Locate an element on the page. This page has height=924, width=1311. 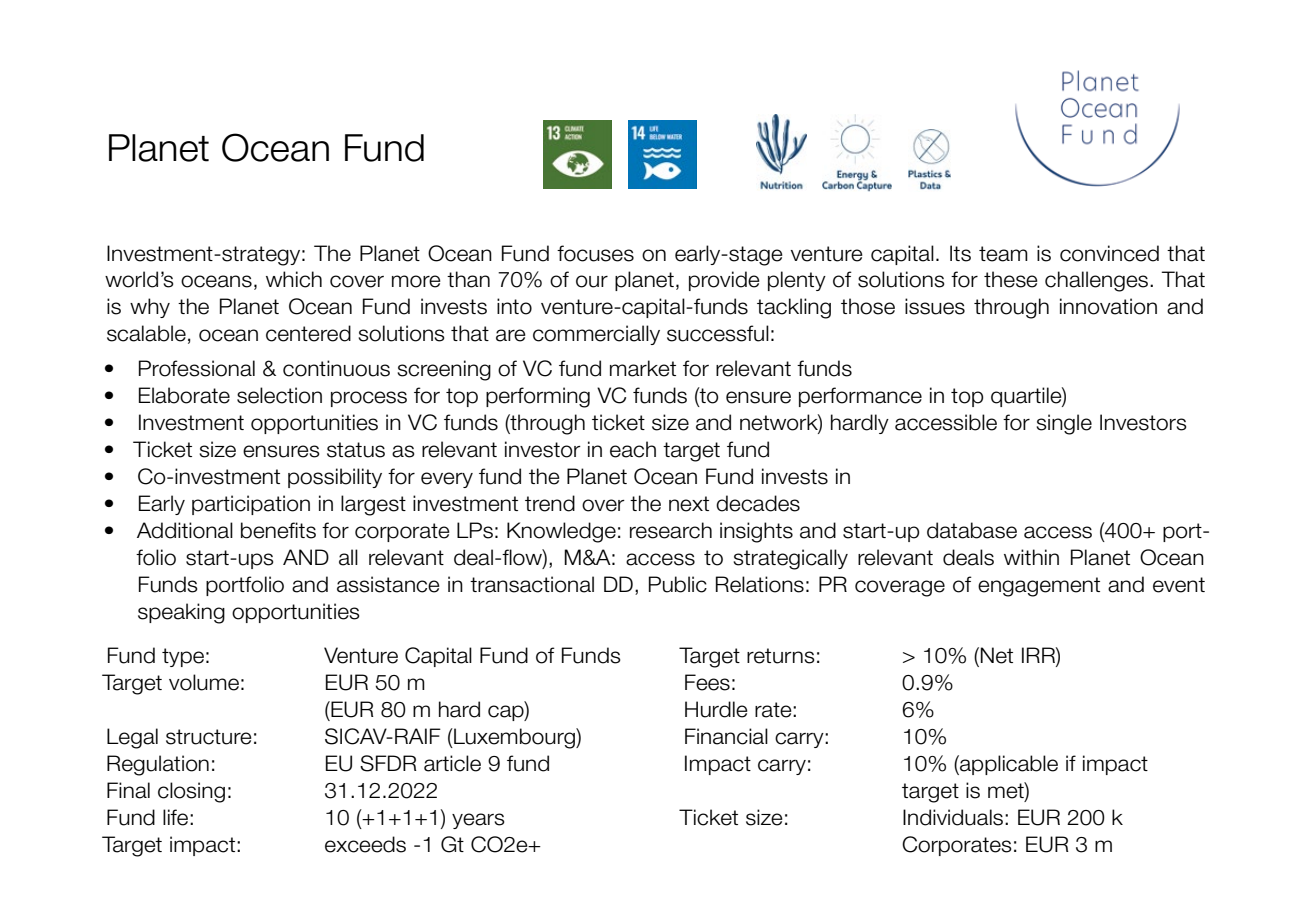
each is located at coordinates (633, 449).
